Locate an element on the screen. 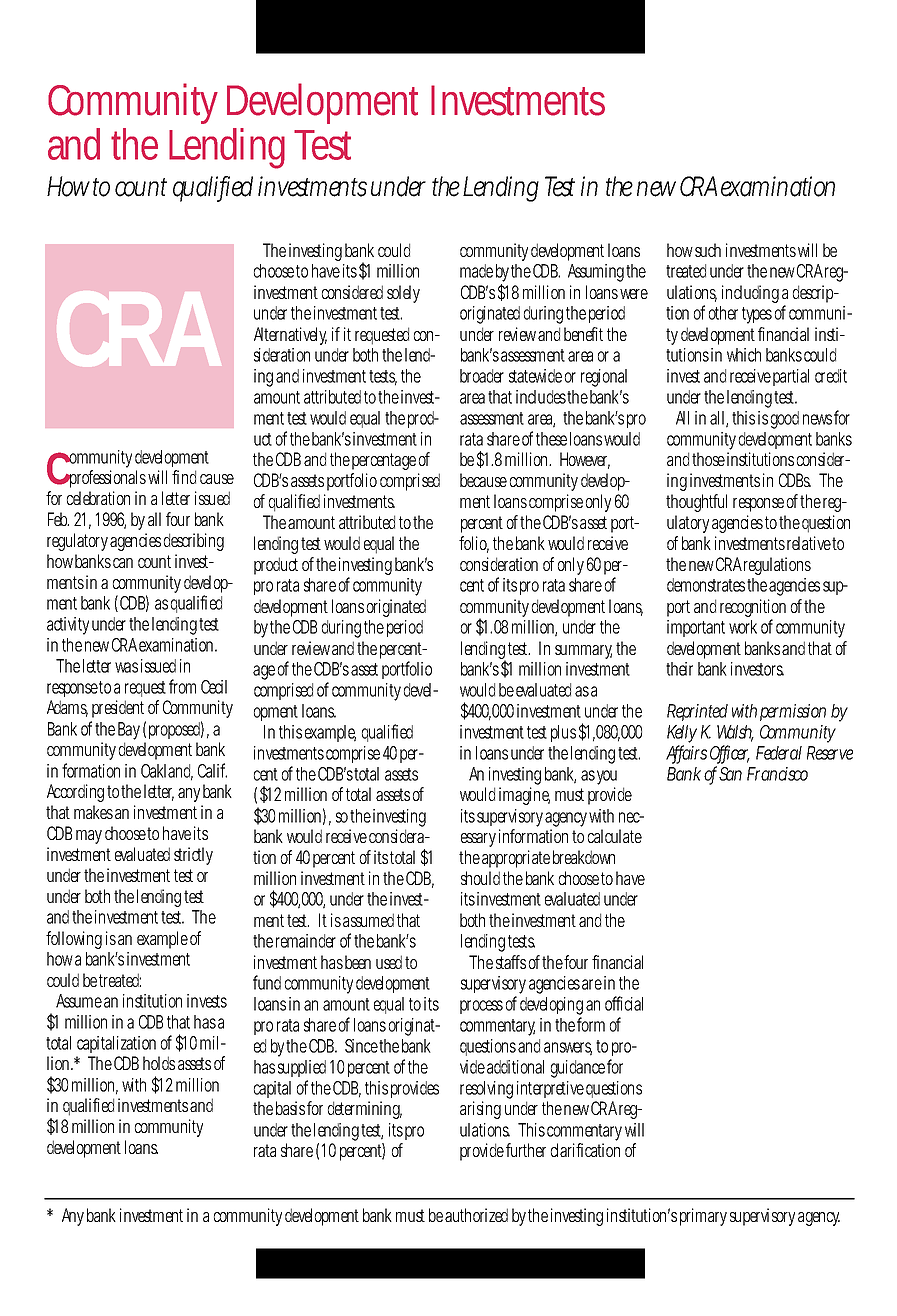 The height and width of the screenshot is (1316, 897). authorized is located at coordinates (476, 1215).
